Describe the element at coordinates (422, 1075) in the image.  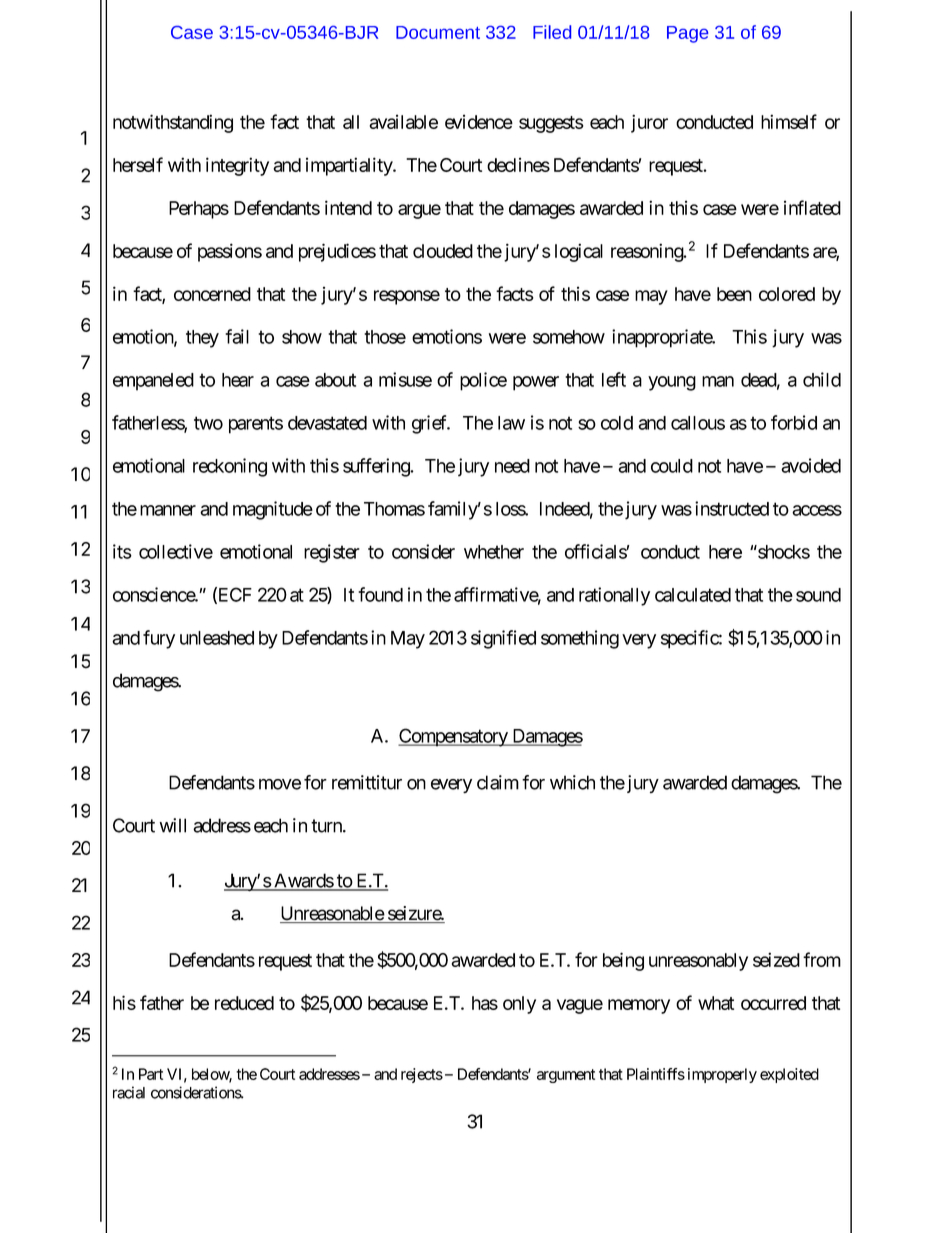
I see `rejects` at that location.
